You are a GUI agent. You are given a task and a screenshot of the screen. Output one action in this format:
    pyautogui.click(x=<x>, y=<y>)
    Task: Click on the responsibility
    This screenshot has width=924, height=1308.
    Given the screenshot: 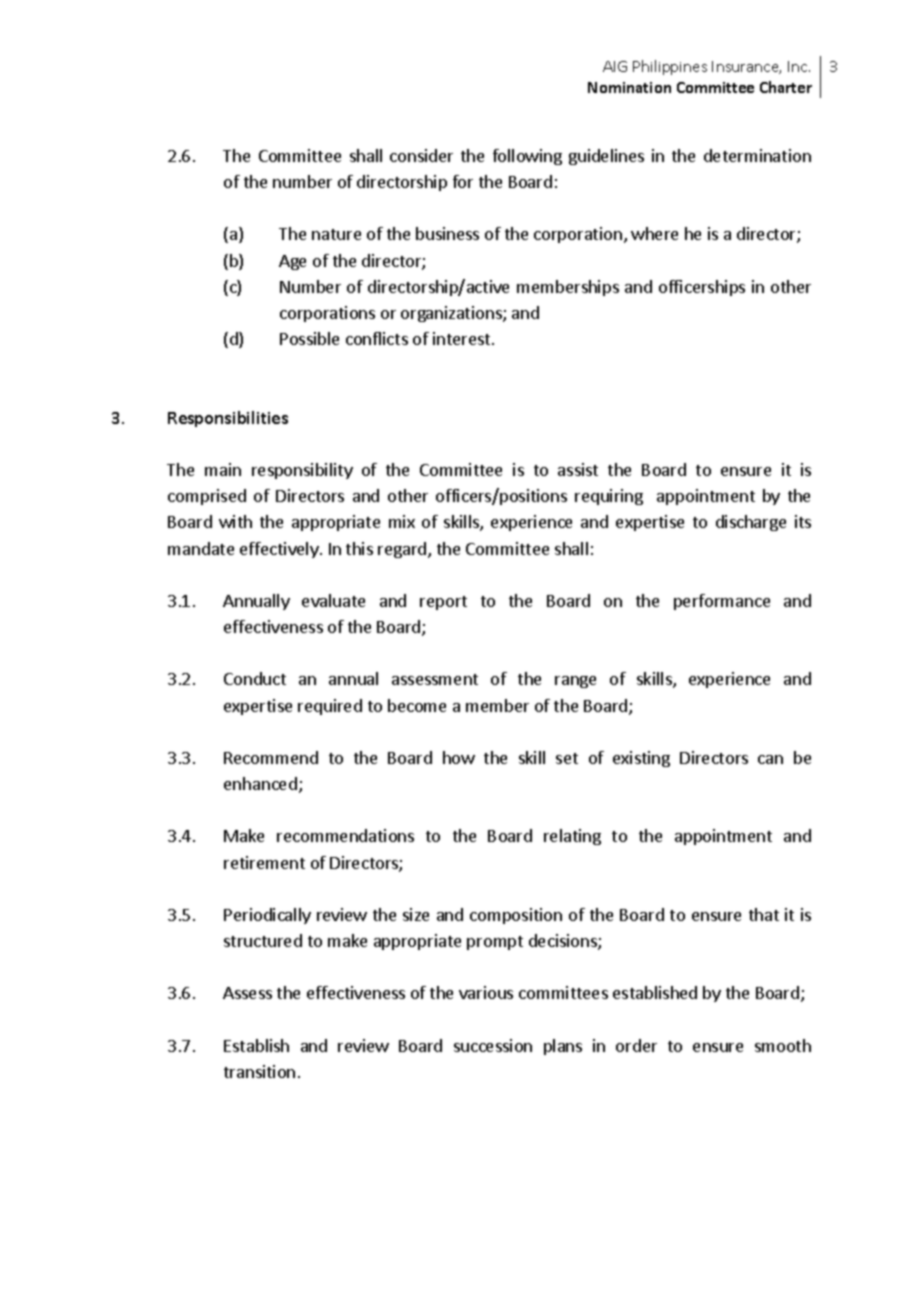 What is the action you would take?
    pyautogui.click(x=302, y=471)
